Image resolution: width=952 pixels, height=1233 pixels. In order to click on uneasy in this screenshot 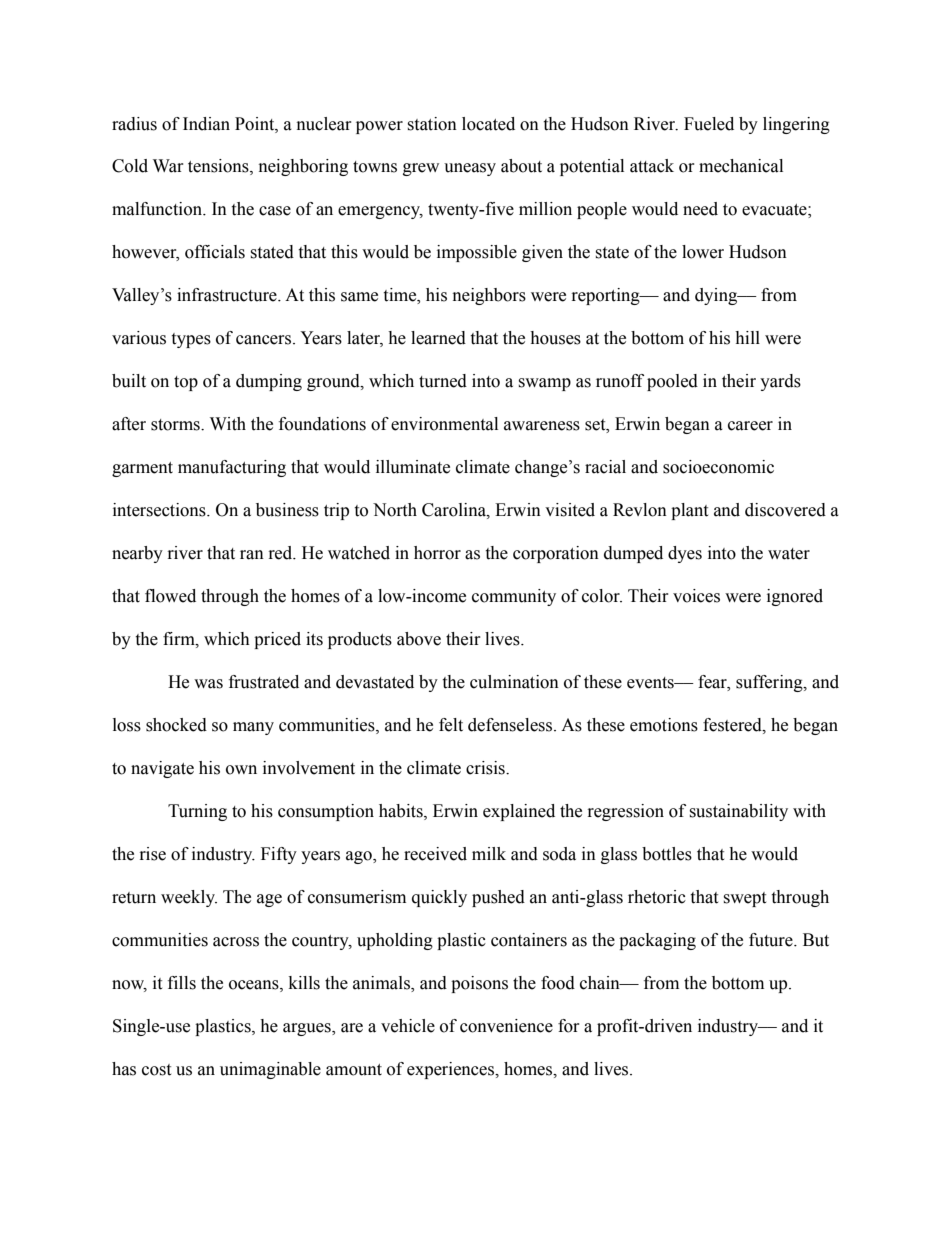, I will do `click(470, 169)`.
